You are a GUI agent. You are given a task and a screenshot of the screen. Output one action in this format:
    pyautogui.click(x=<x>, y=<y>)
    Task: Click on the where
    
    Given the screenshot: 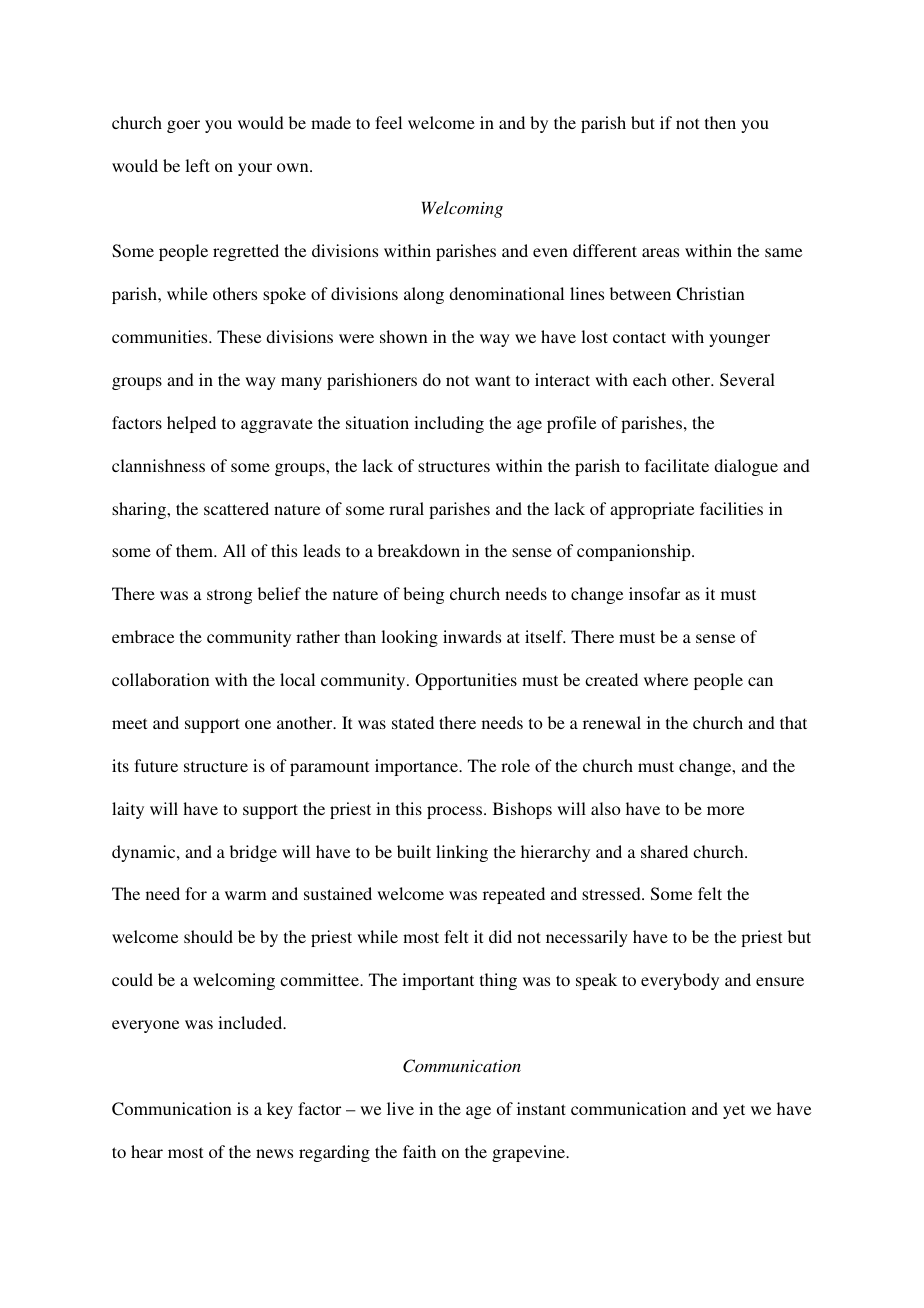 What is the action you would take?
    pyautogui.click(x=666, y=679)
